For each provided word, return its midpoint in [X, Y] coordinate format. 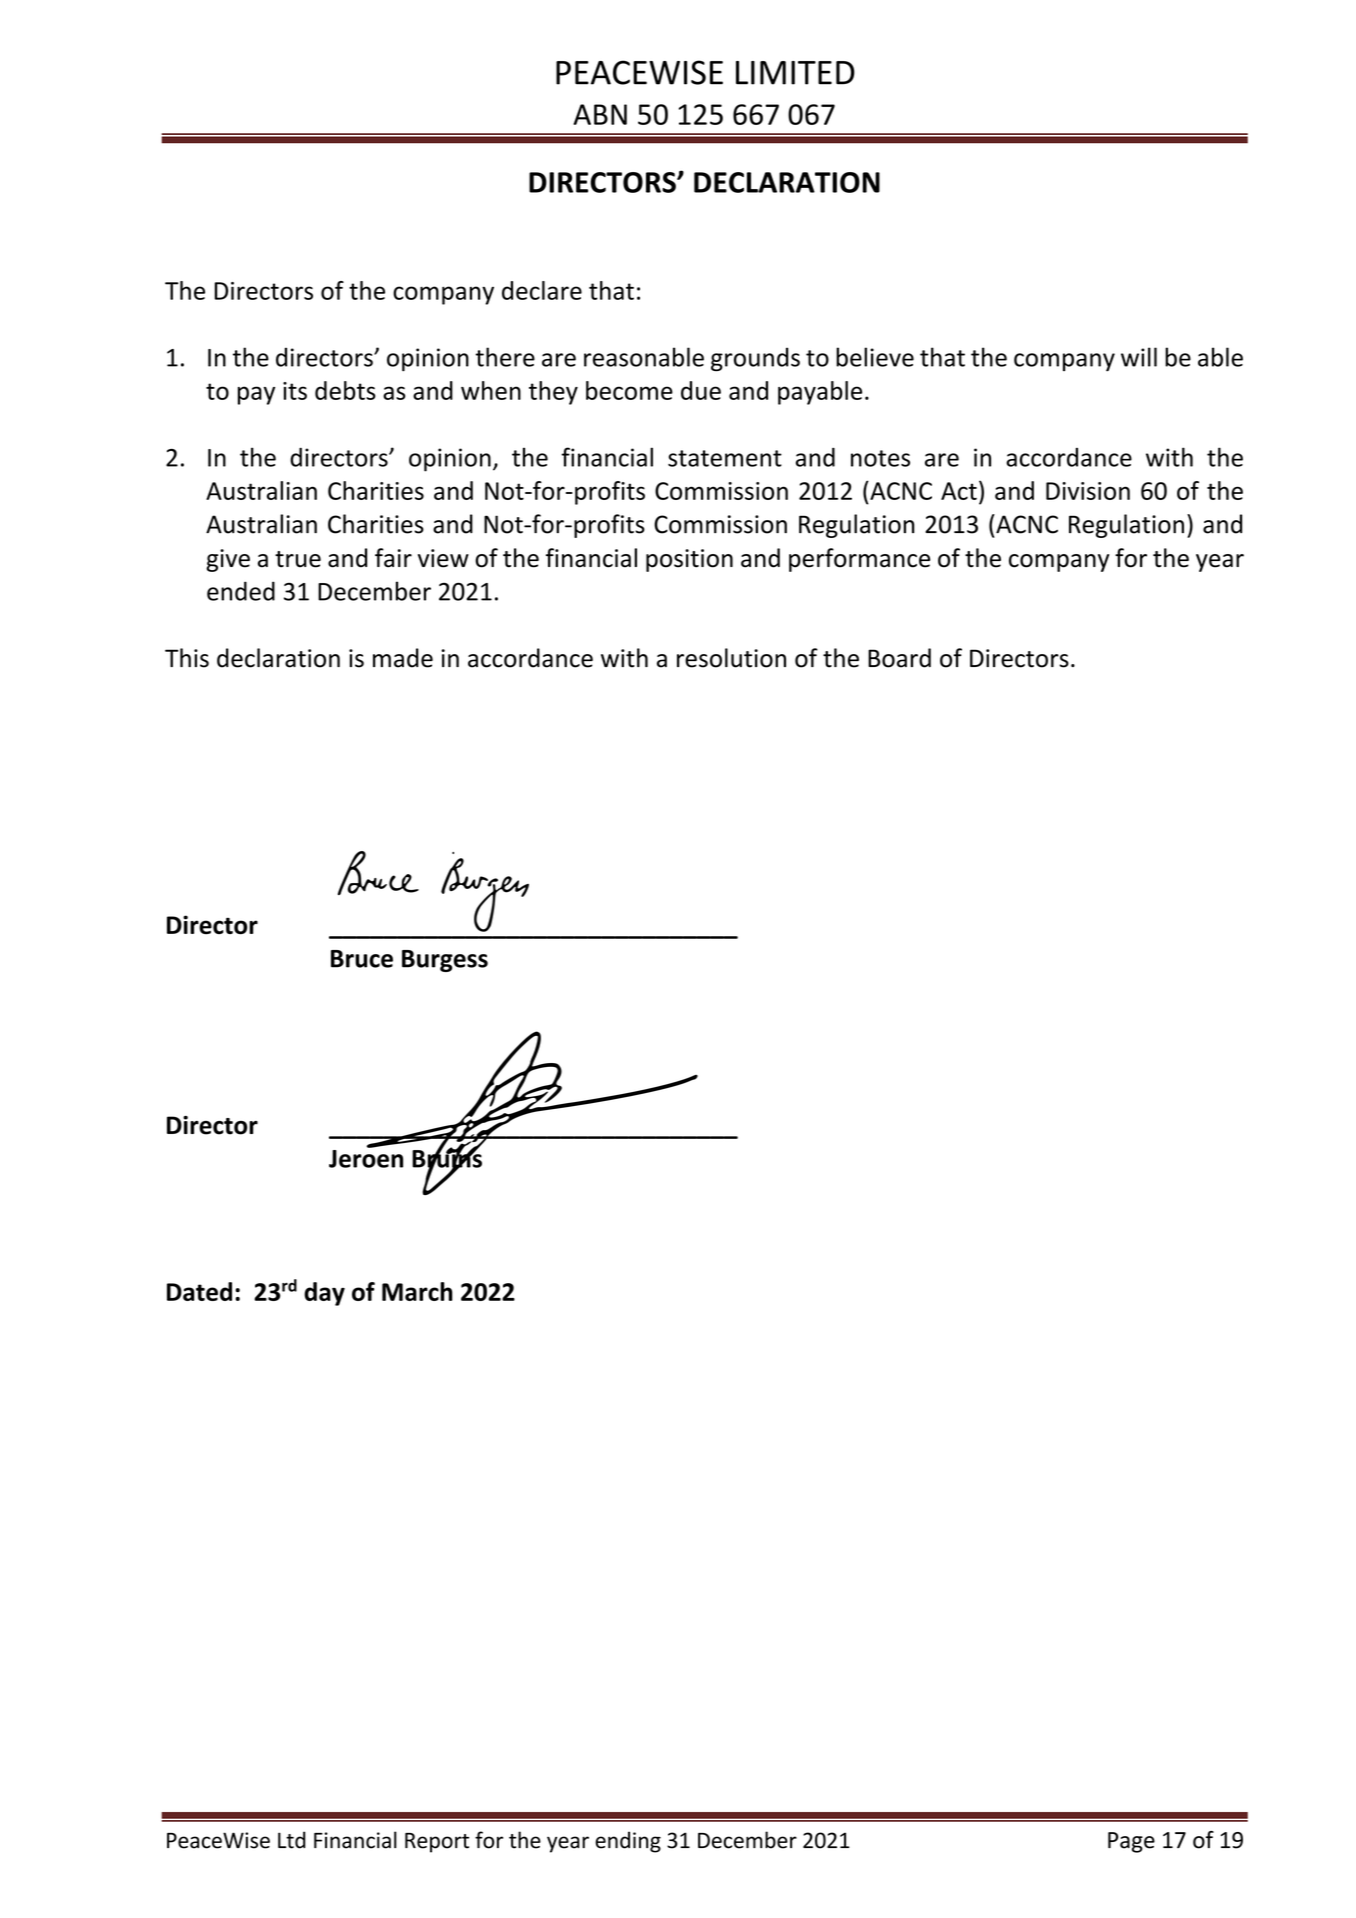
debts [345, 390]
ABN [600, 114]
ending [628, 1842]
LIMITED [795, 73]
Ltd [292, 1840]
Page [1131, 1842]
